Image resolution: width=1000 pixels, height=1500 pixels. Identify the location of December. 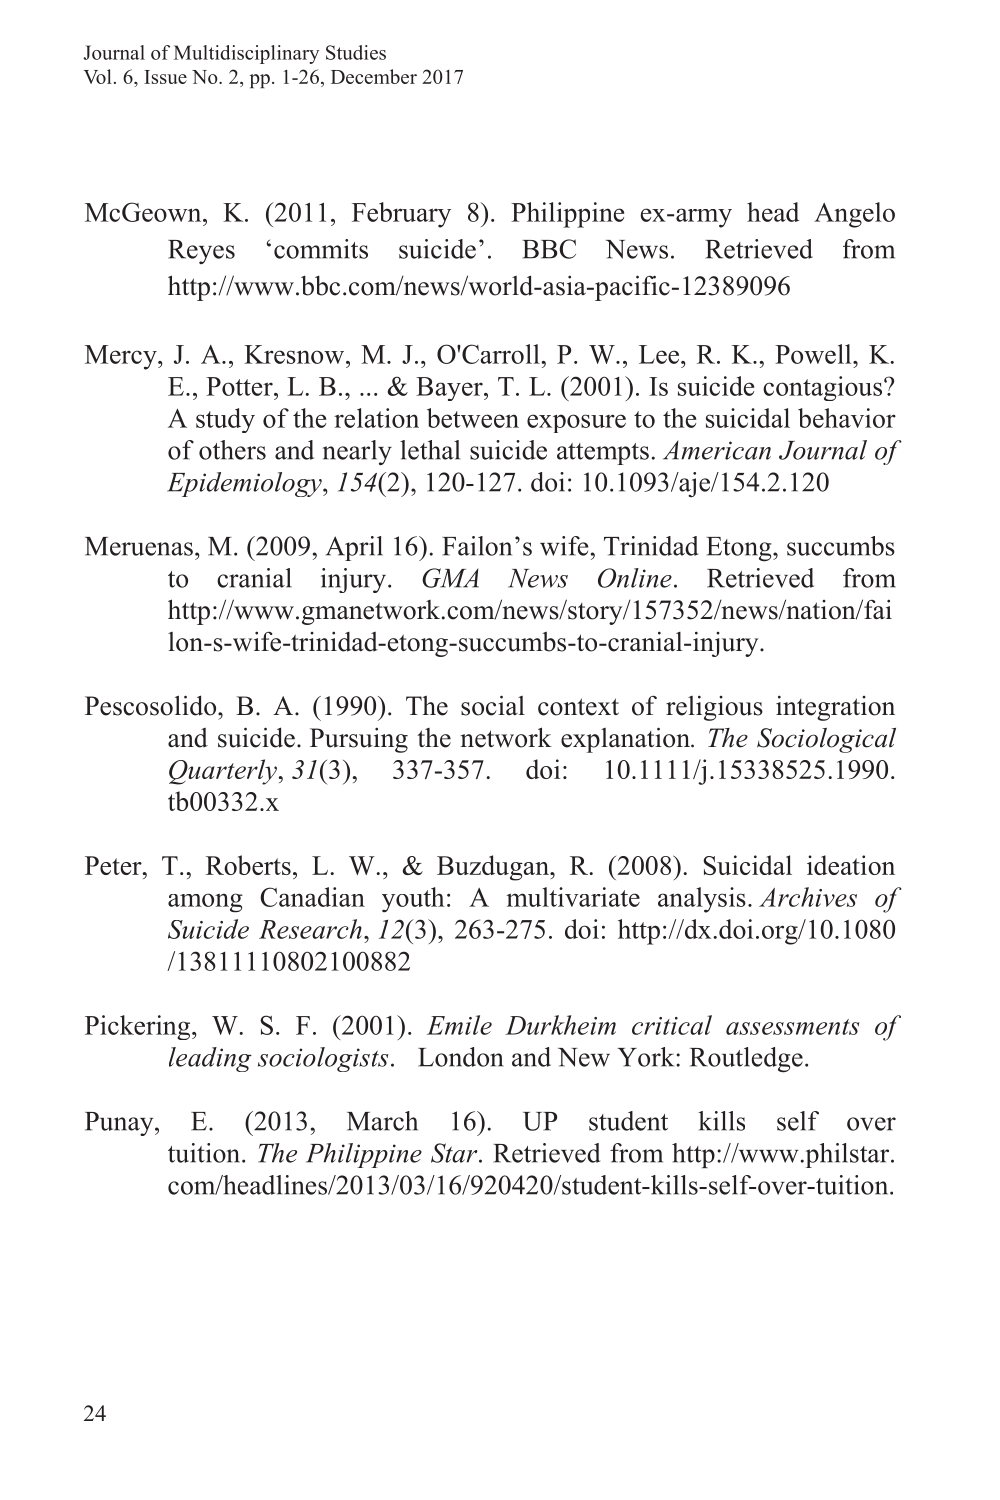
(374, 76).
